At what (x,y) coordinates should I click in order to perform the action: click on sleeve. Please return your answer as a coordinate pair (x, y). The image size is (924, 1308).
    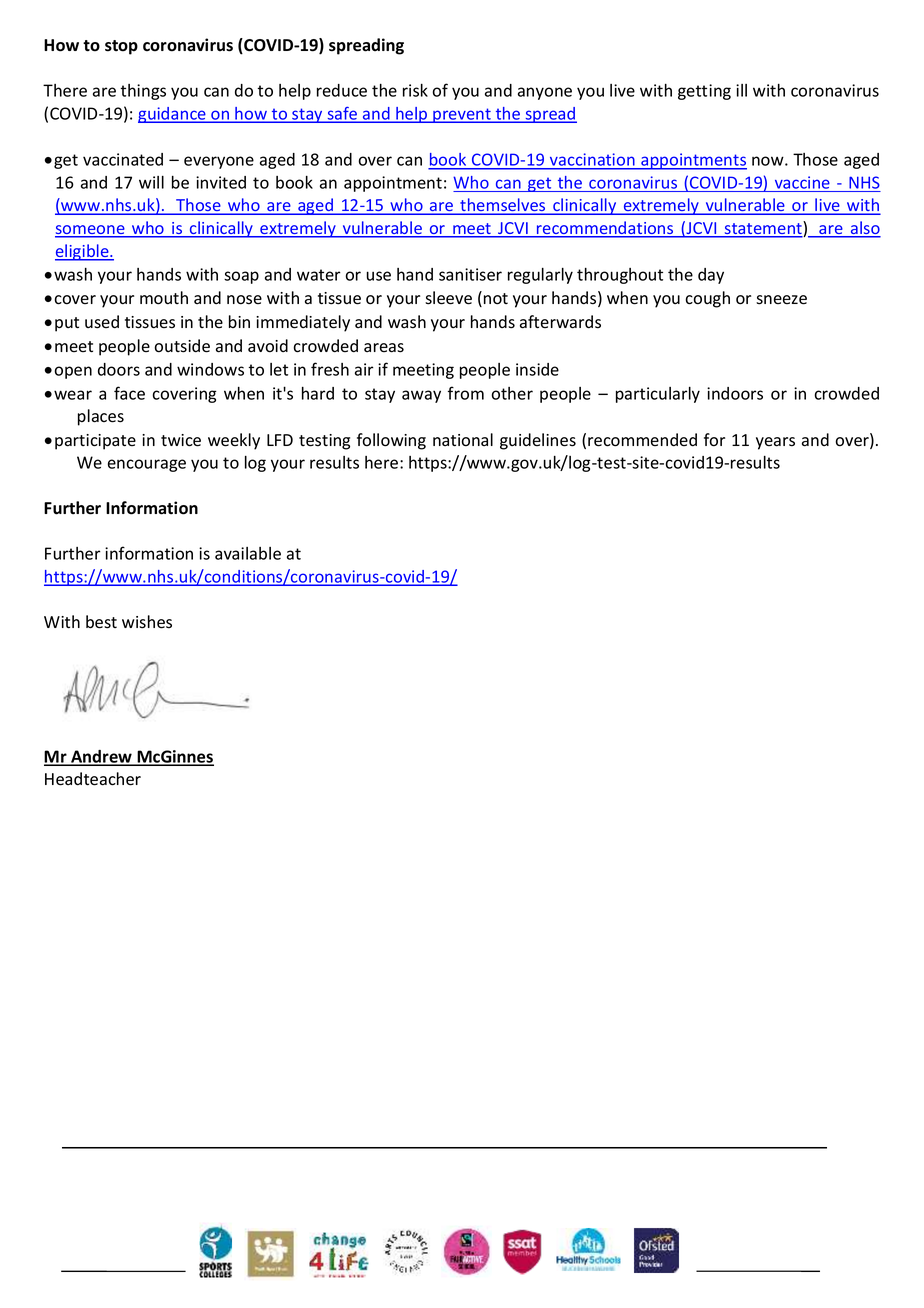
    Looking at the image, I should click on (448, 298).
